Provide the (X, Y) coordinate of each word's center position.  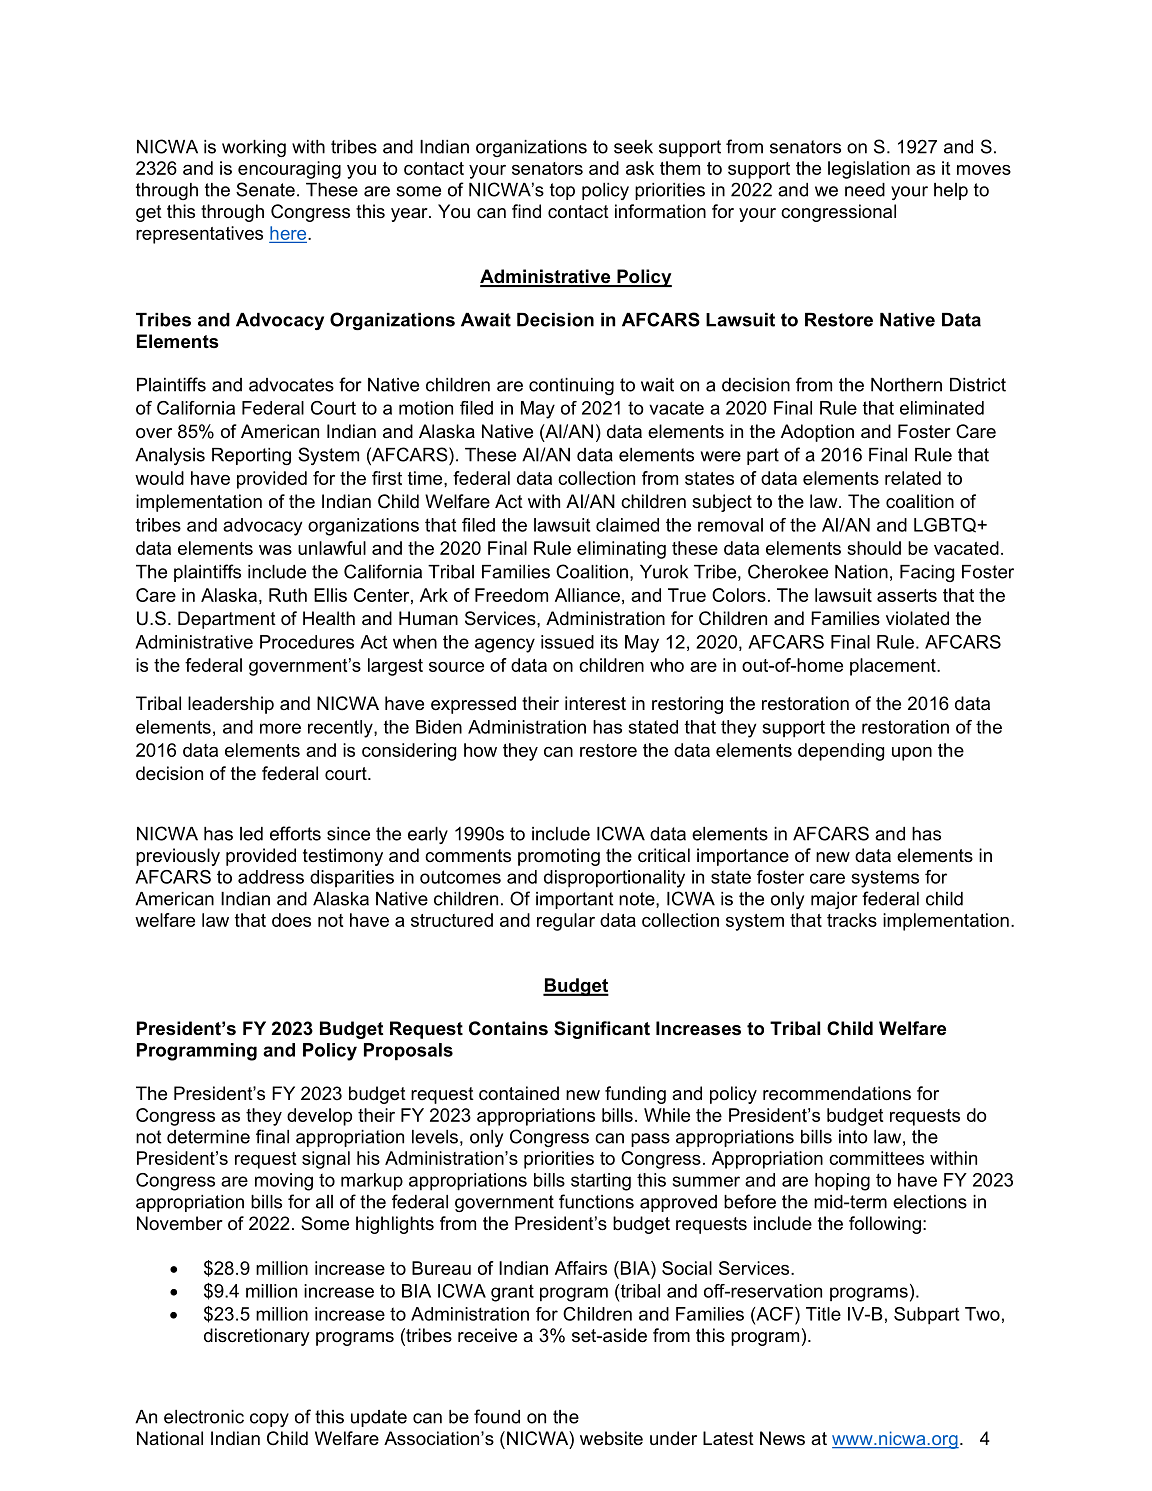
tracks (852, 920)
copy (269, 1420)
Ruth (288, 595)
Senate (265, 189)
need (865, 190)
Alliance (587, 595)
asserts (907, 595)
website (611, 1438)
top (562, 191)
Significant (602, 1030)
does (291, 920)
